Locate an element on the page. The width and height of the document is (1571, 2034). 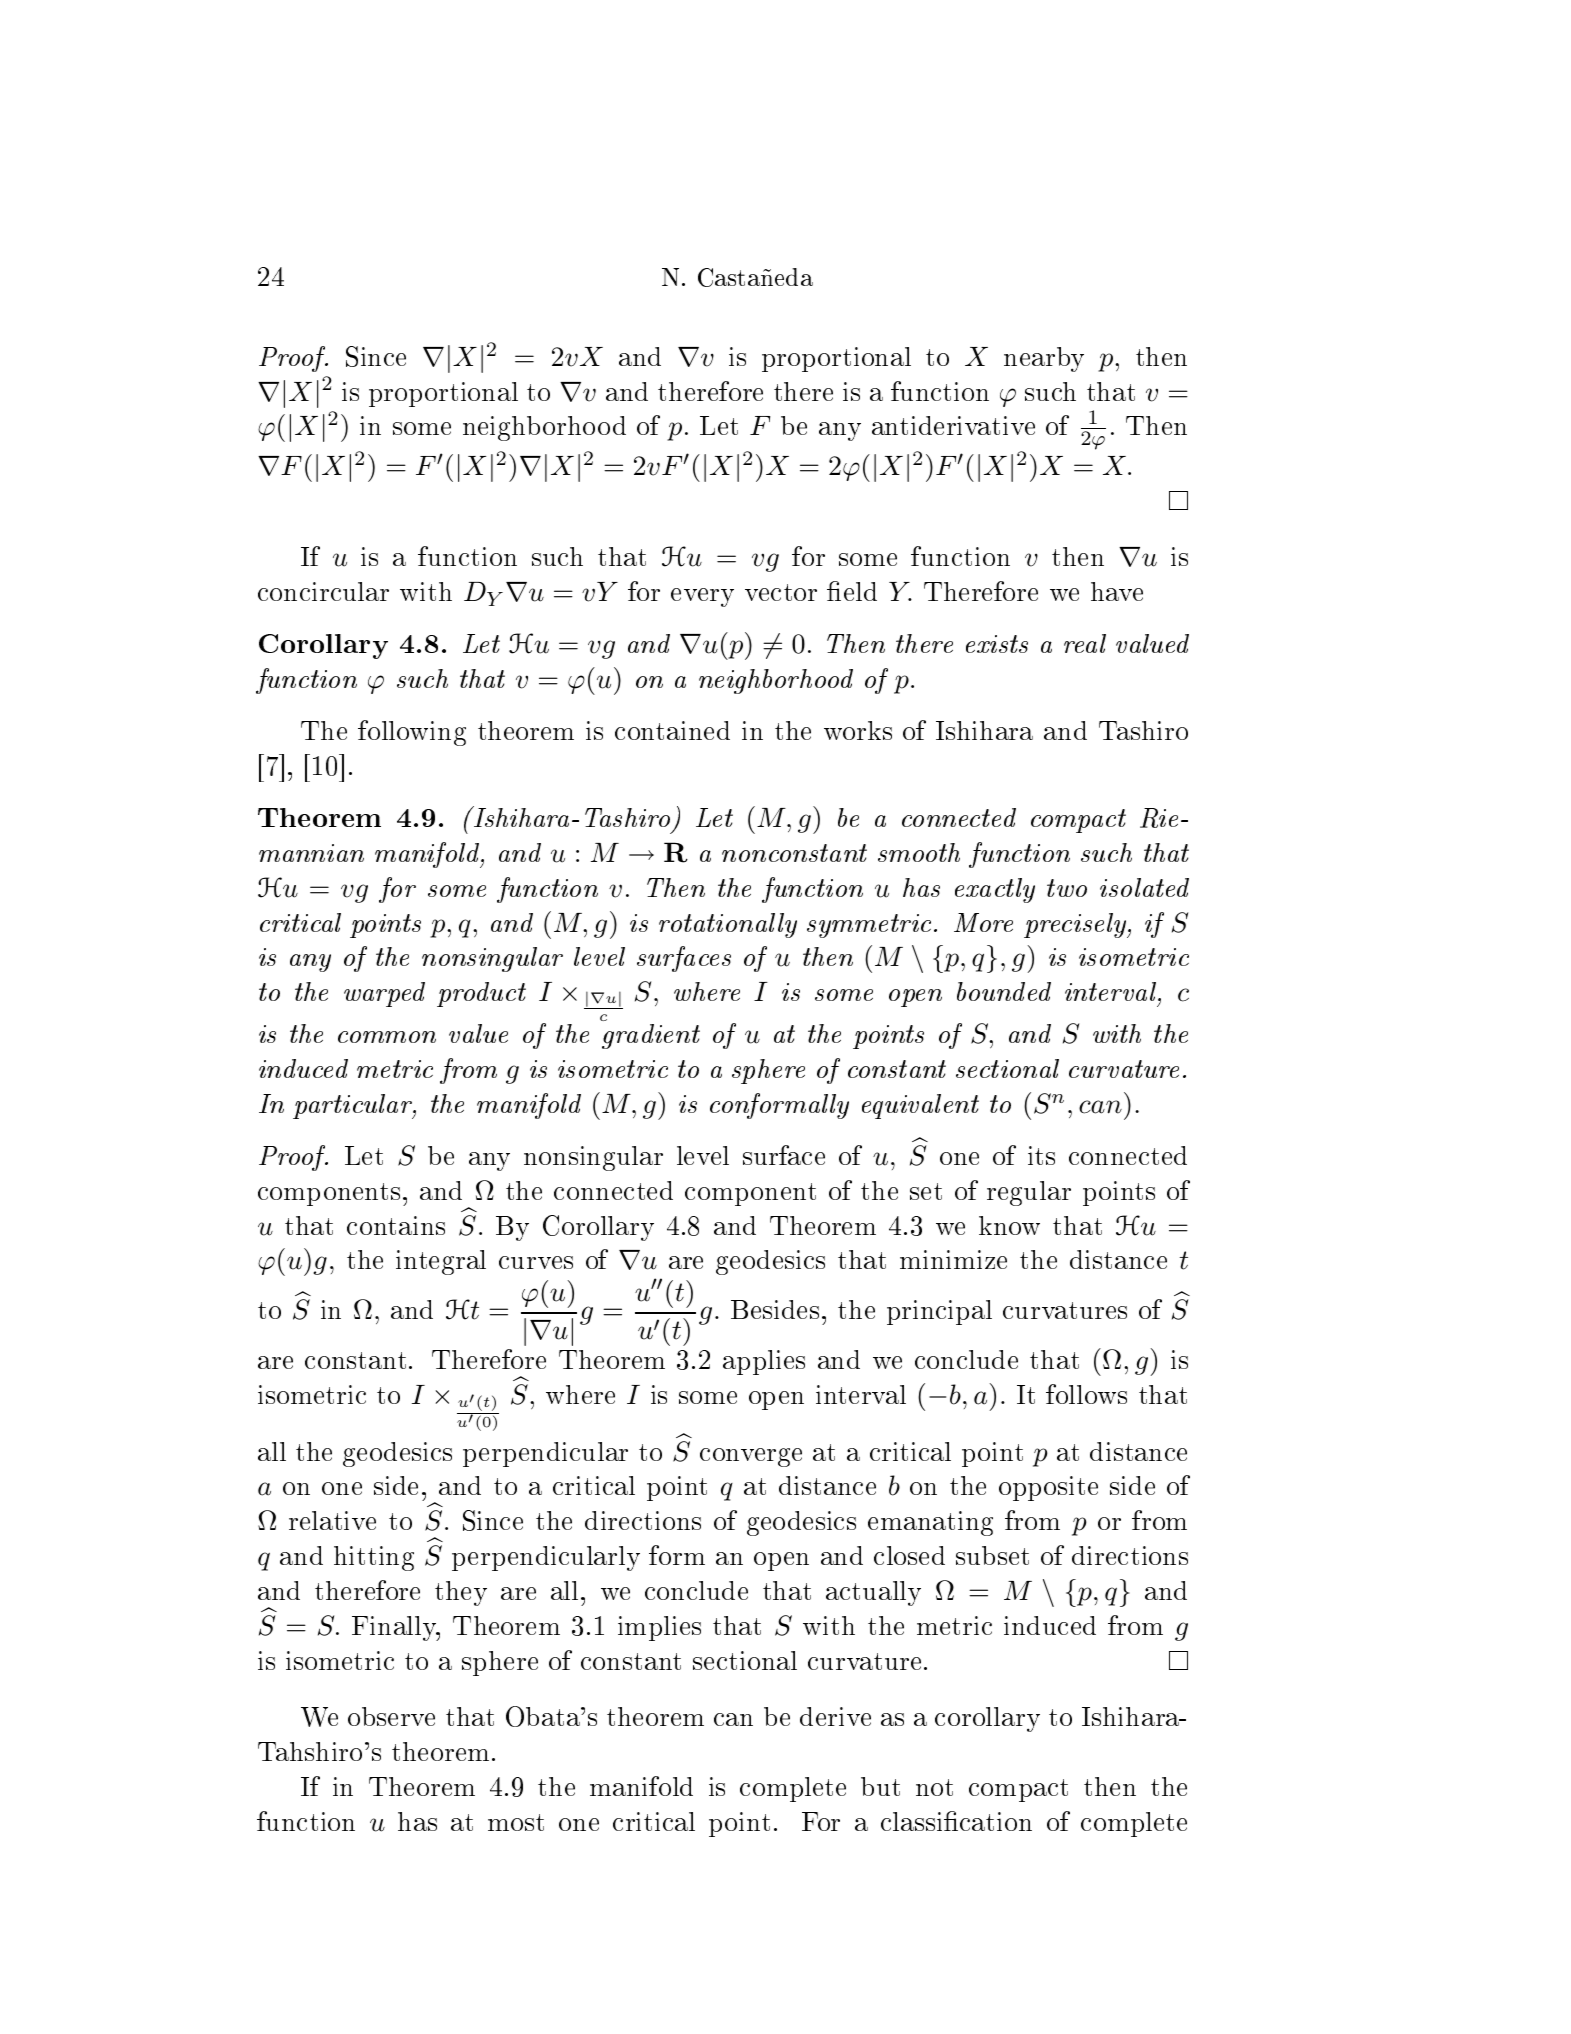
follows is located at coordinates (1086, 1394).
